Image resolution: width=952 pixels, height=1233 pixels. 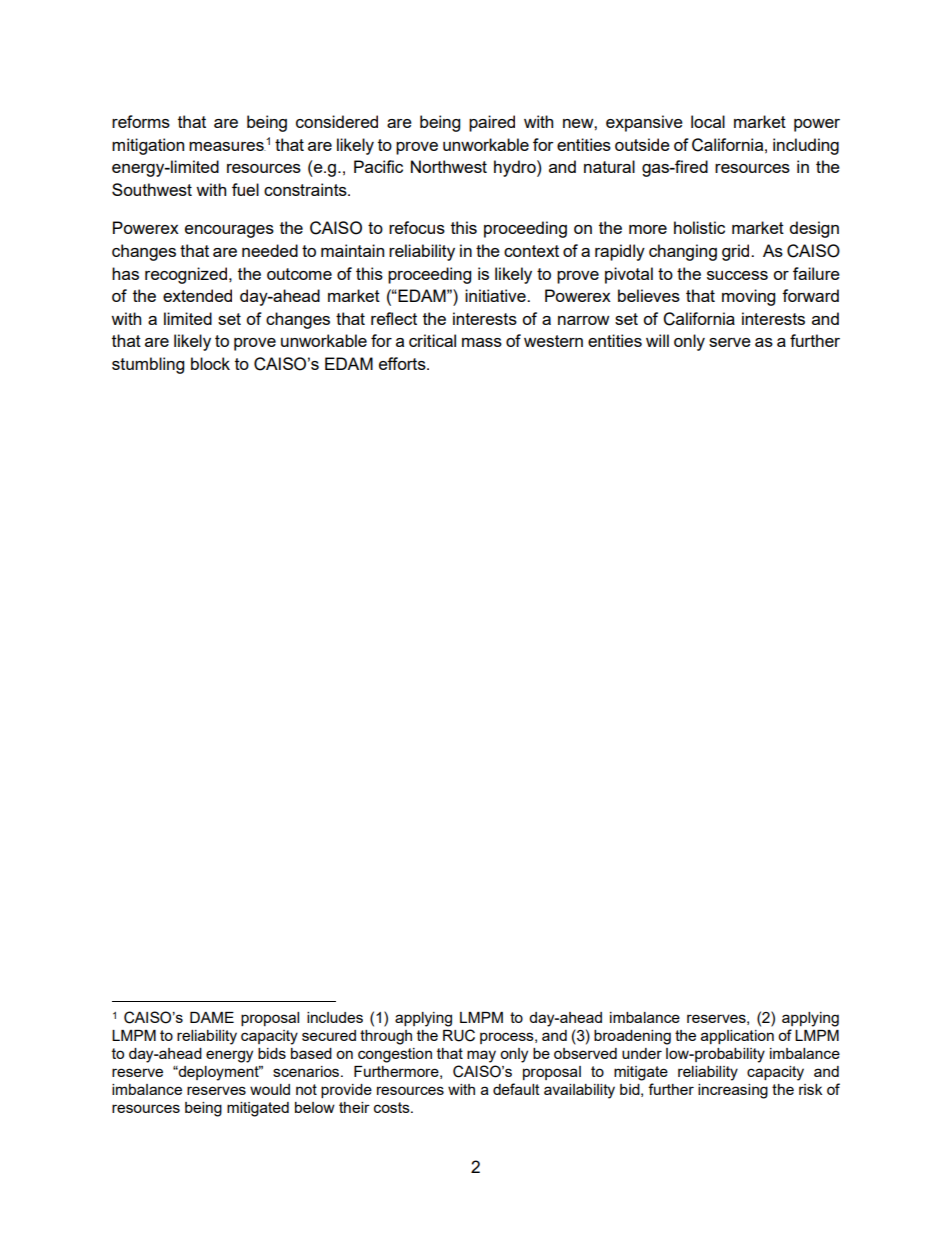 What do you see at coordinates (403, 363) in the document?
I see `efforts` at bounding box center [403, 363].
